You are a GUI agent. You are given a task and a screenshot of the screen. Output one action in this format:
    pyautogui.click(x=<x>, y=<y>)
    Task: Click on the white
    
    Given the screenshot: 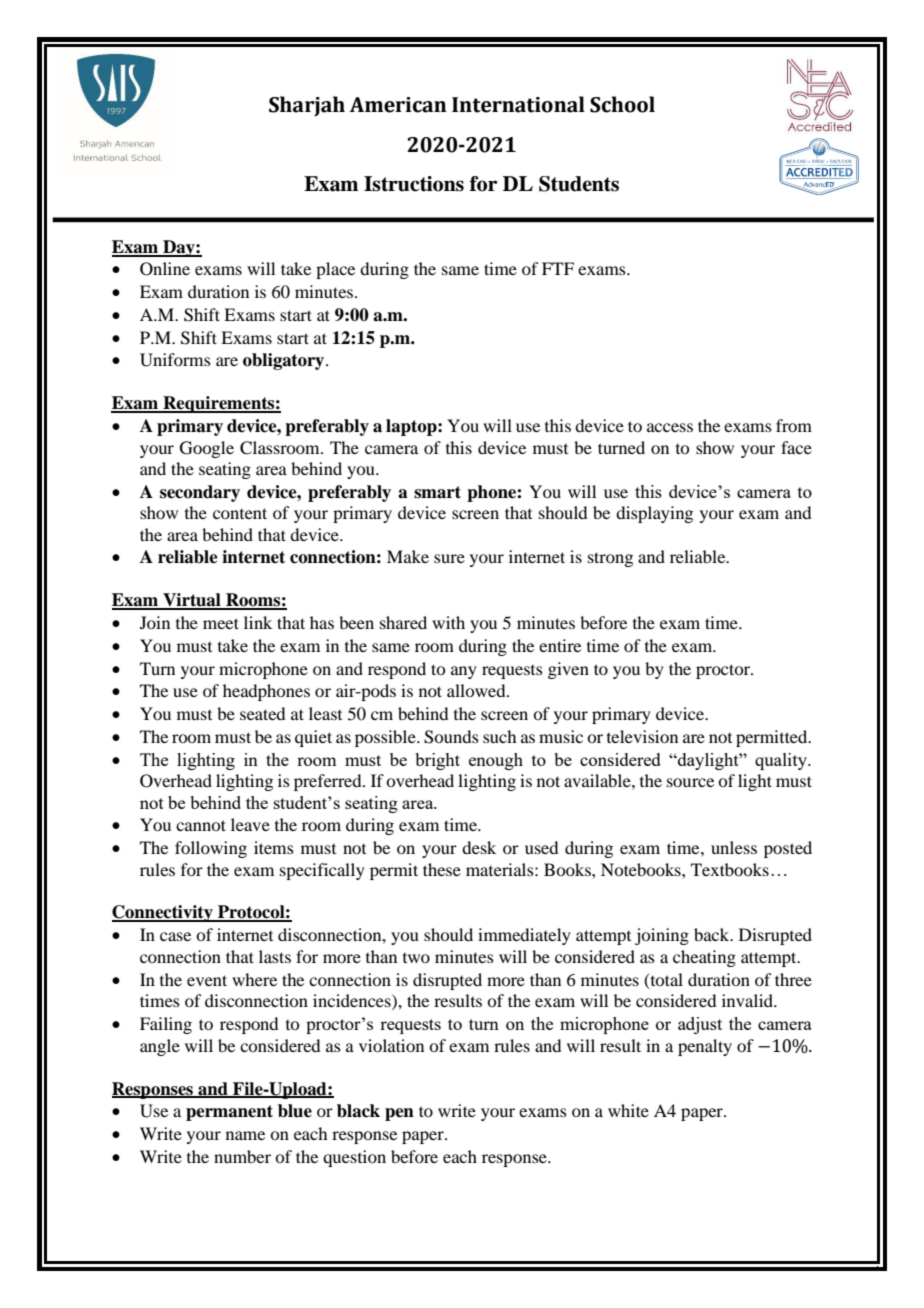 What is the action you would take?
    pyautogui.click(x=628, y=1110)
